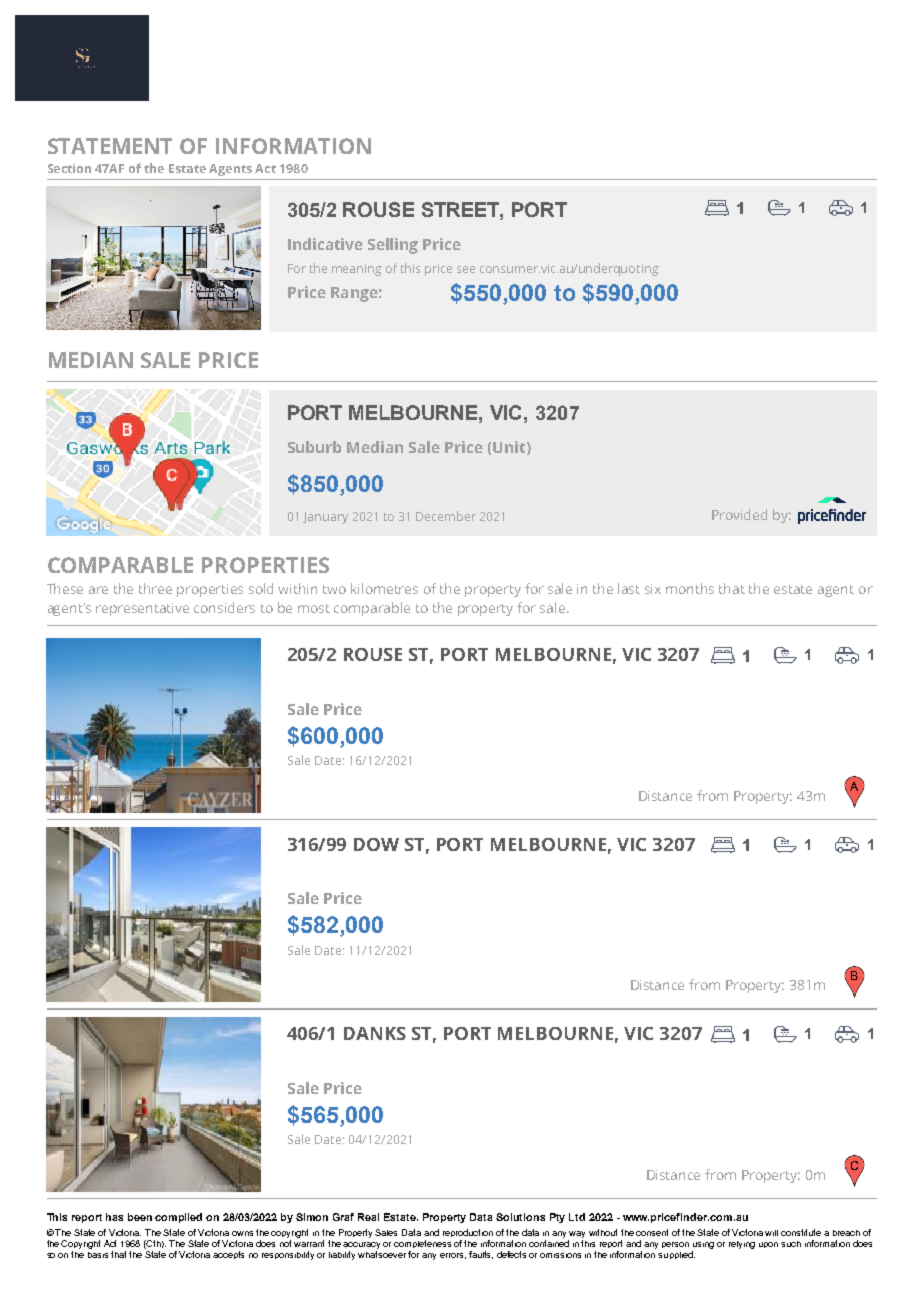 This screenshot has width=924, height=1308. What do you see at coordinates (69, 168) in the screenshot?
I see `Section` at bounding box center [69, 168].
